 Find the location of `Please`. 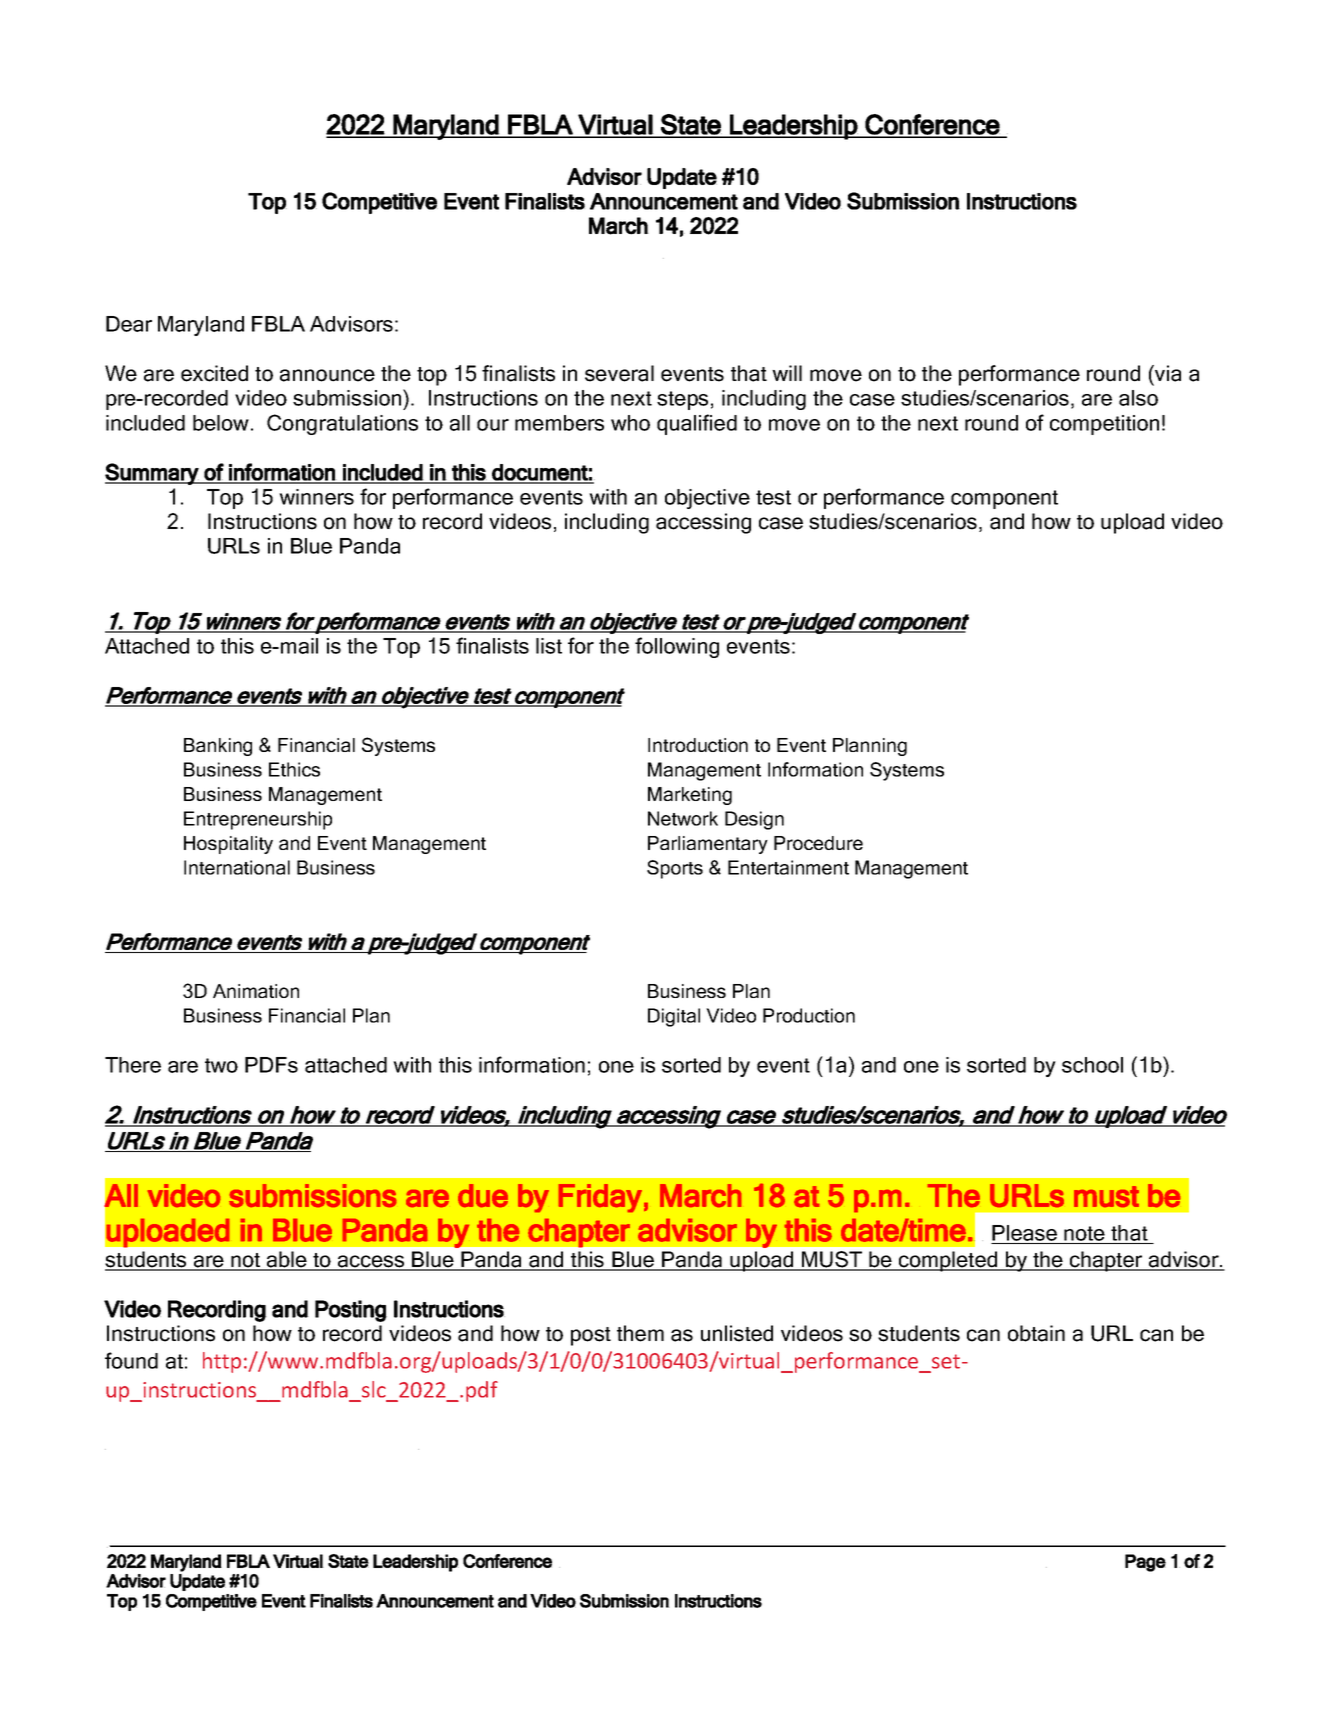

Please is located at coordinates (1025, 1234).
